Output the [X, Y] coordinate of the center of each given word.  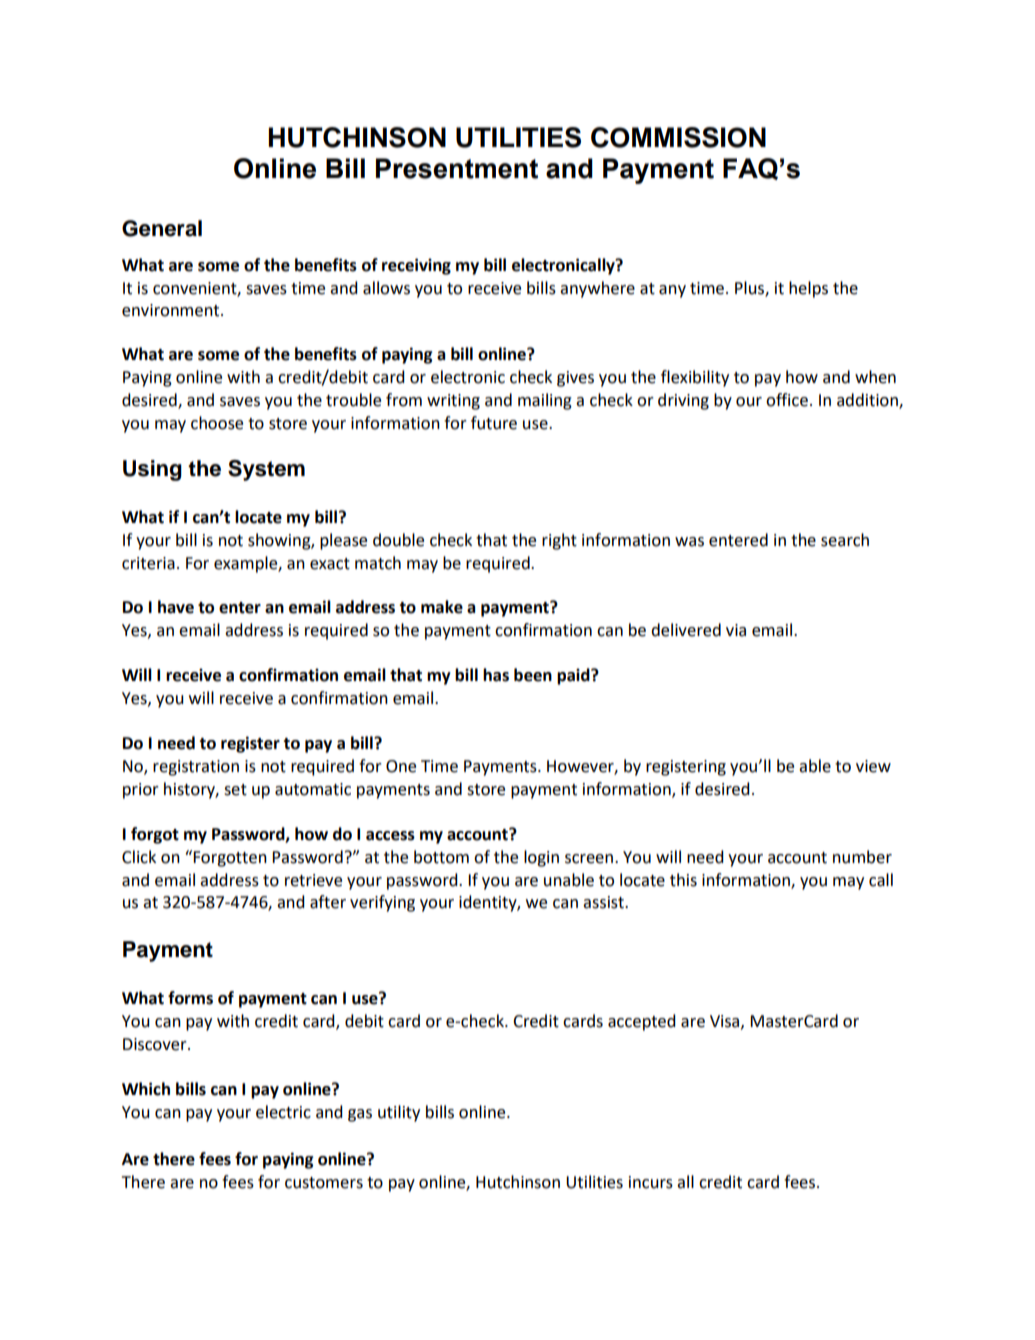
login [541, 858]
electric [283, 1112]
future [494, 423]
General [162, 228]
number [862, 857]
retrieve [313, 880]
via [736, 630]
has [496, 675]
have [176, 607]
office [787, 400]
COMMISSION [678, 137]
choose [217, 423]
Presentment [457, 168]
